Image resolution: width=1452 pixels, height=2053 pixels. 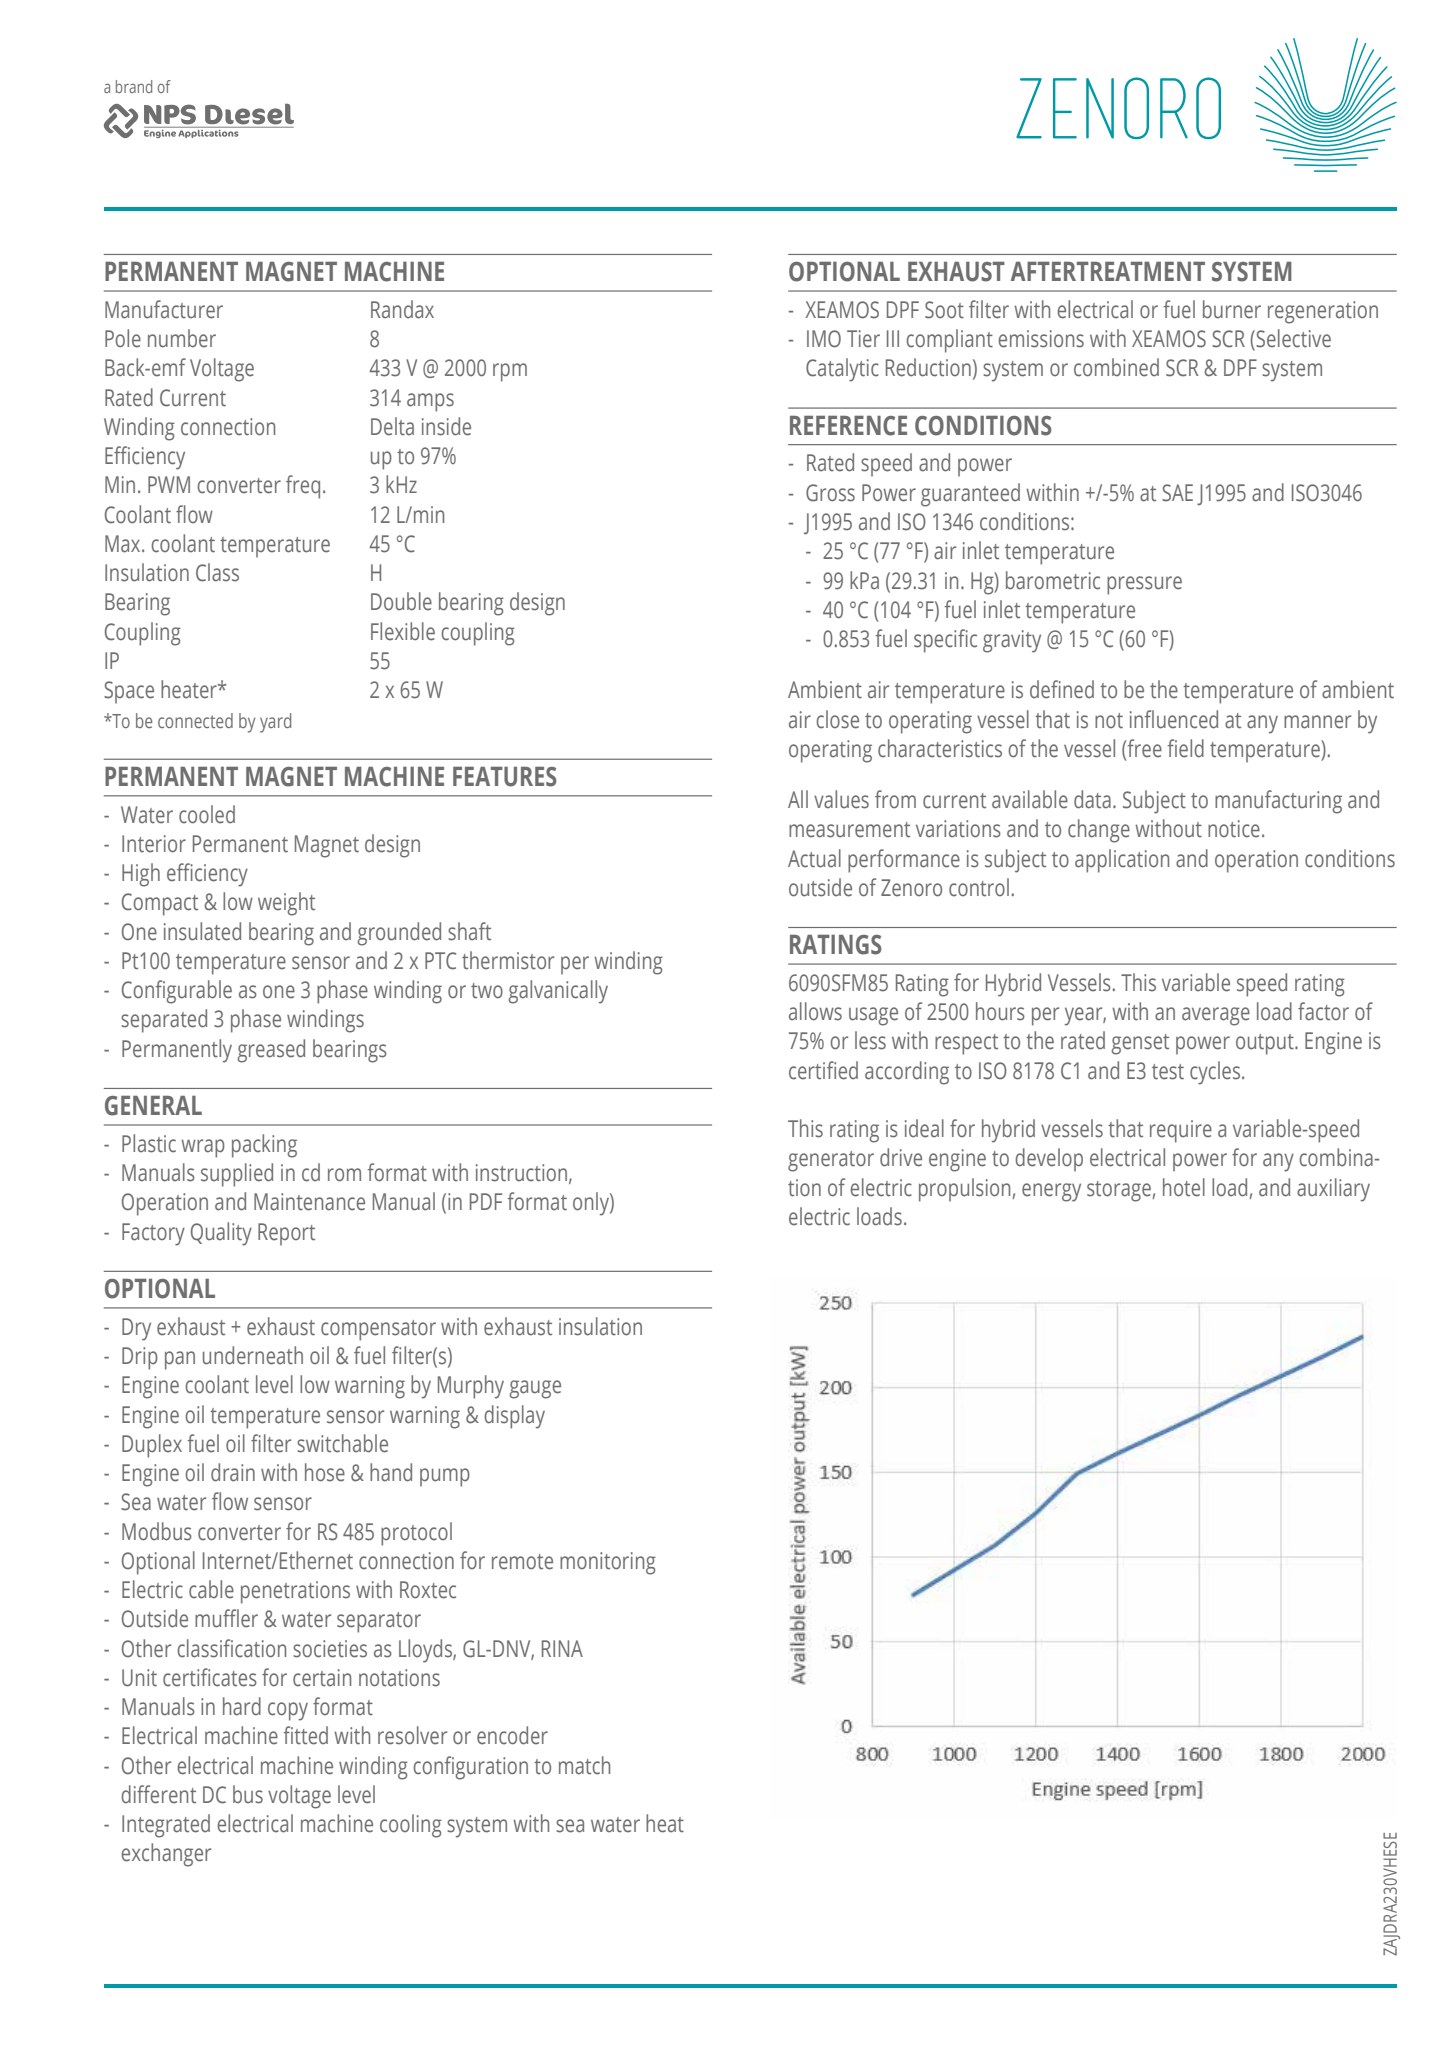 I want to click on average, so click(x=1216, y=1016).
